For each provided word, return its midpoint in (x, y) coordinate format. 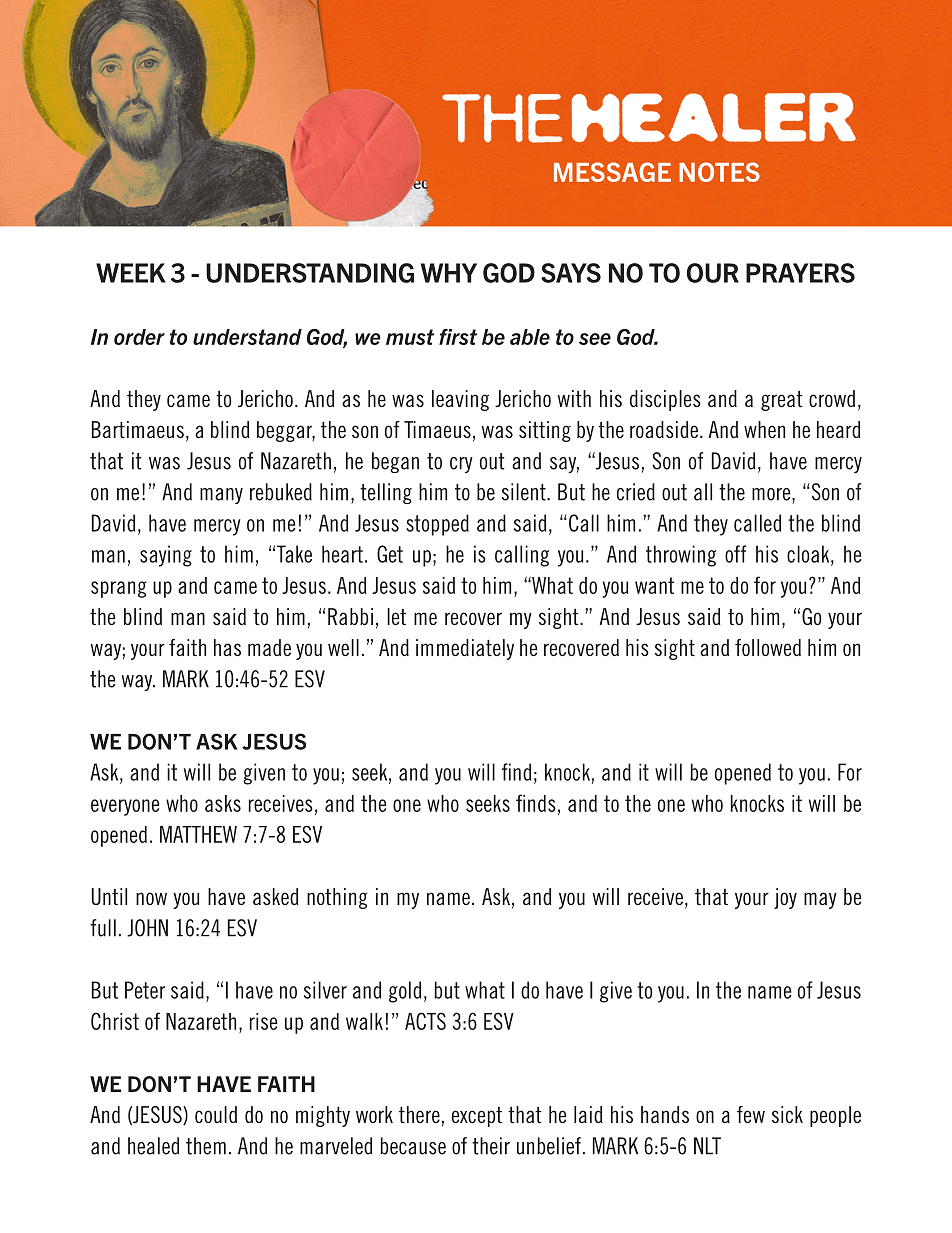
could (216, 1114)
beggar (286, 431)
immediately (465, 649)
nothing (337, 898)
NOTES (719, 172)
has (227, 647)
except (477, 1117)
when (764, 429)
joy (785, 898)
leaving (460, 400)
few (751, 1114)
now (151, 898)
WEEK (131, 273)
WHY (449, 273)
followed (768, 647)
